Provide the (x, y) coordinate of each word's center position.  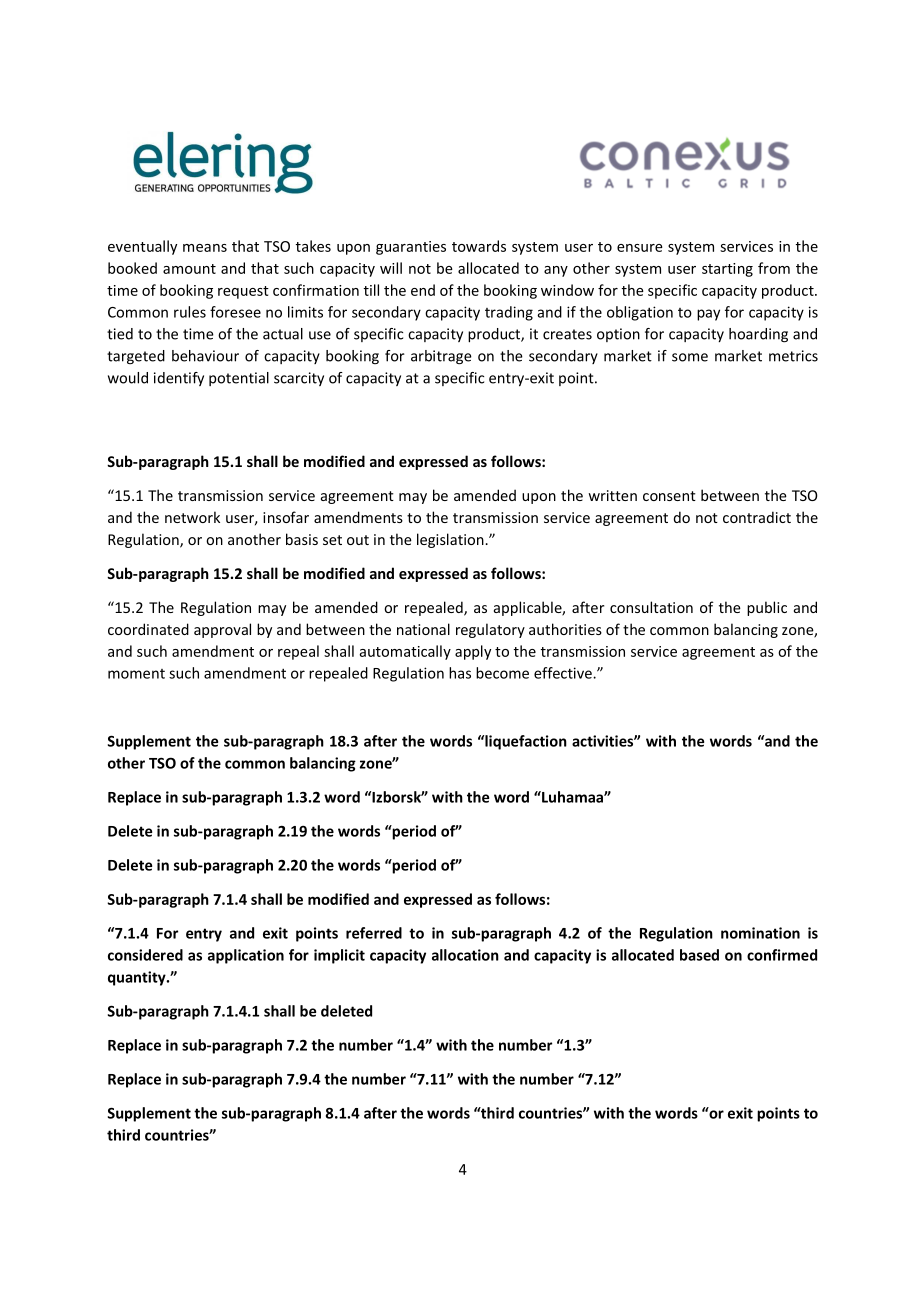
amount (189, 269)
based (699, 955)
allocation (465, 955)
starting (727, 270)
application (246, 956)
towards (479, 246)
